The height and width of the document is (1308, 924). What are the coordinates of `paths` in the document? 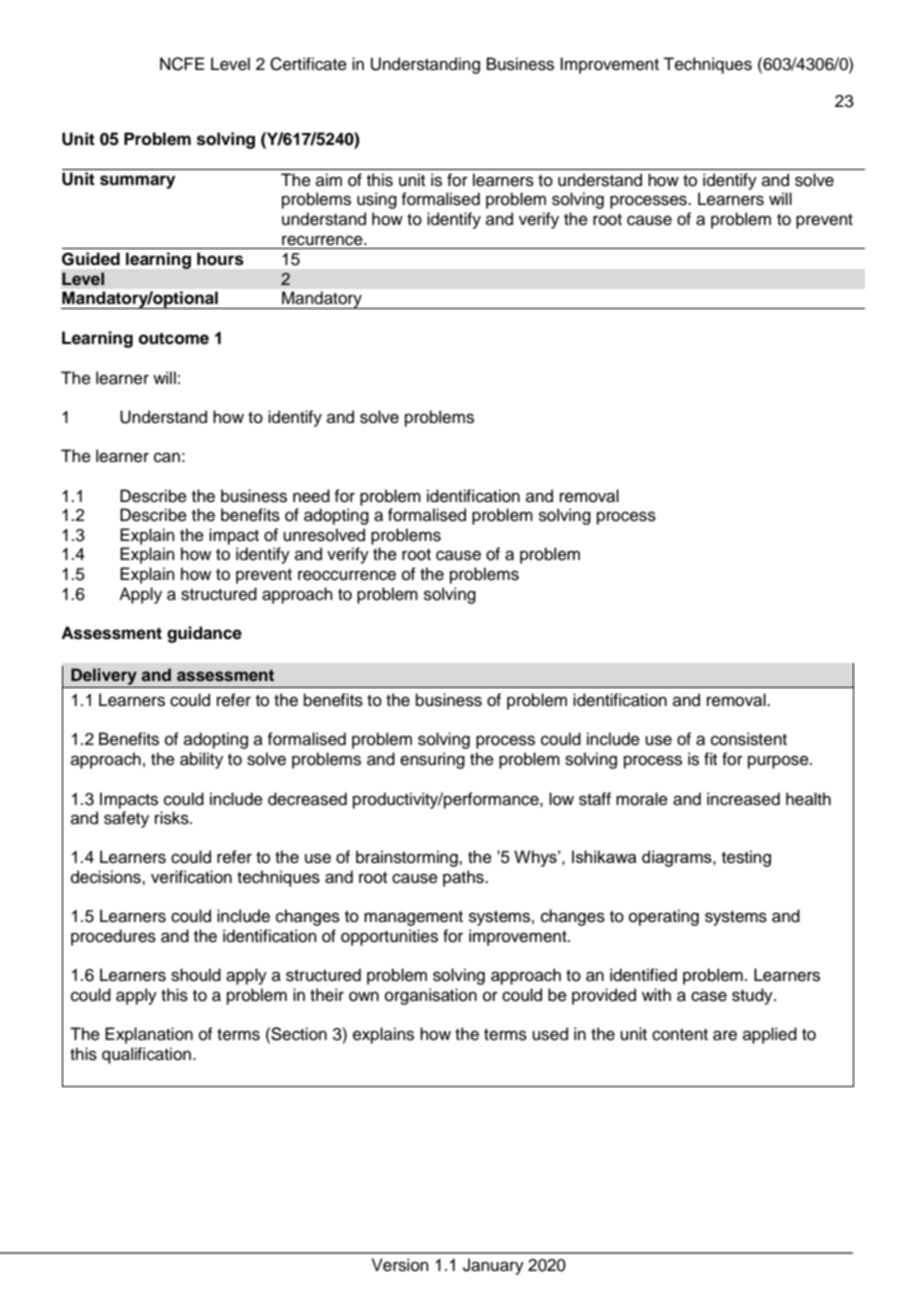 It's located at (464, 878).
